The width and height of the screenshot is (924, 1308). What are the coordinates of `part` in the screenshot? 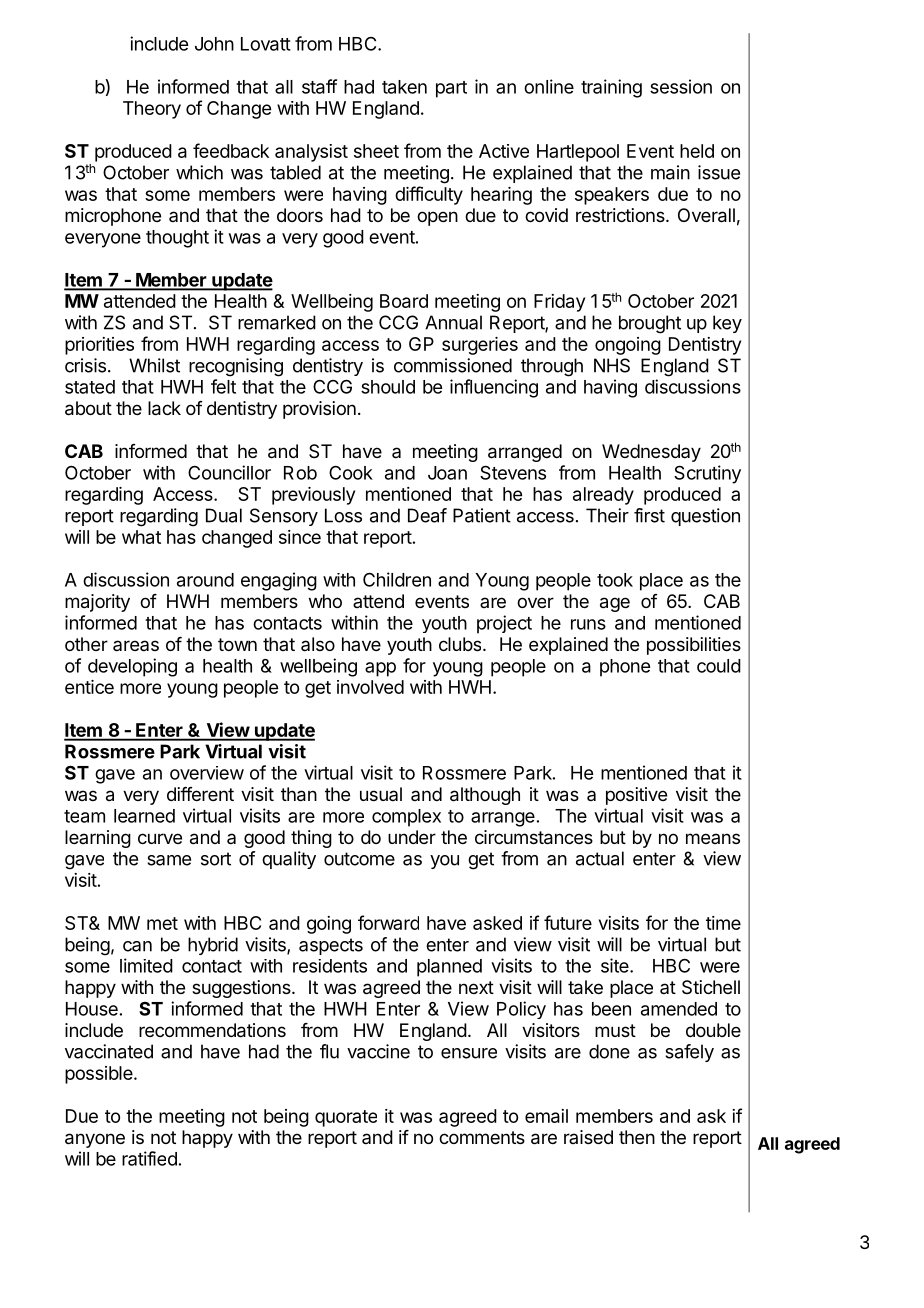 It's located at (451, 89).
